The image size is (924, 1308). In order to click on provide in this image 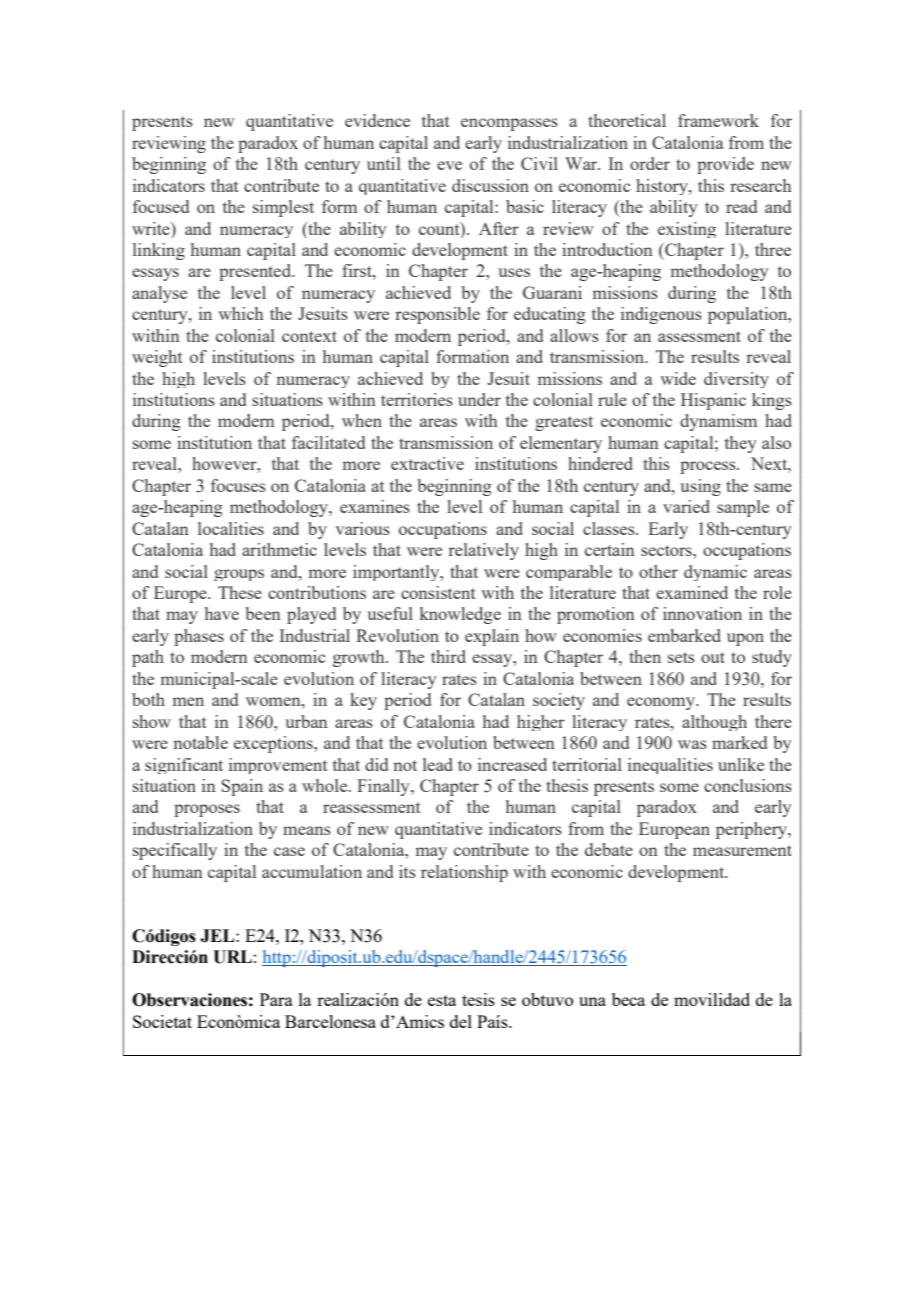, I will do `click(725, 165)`.
